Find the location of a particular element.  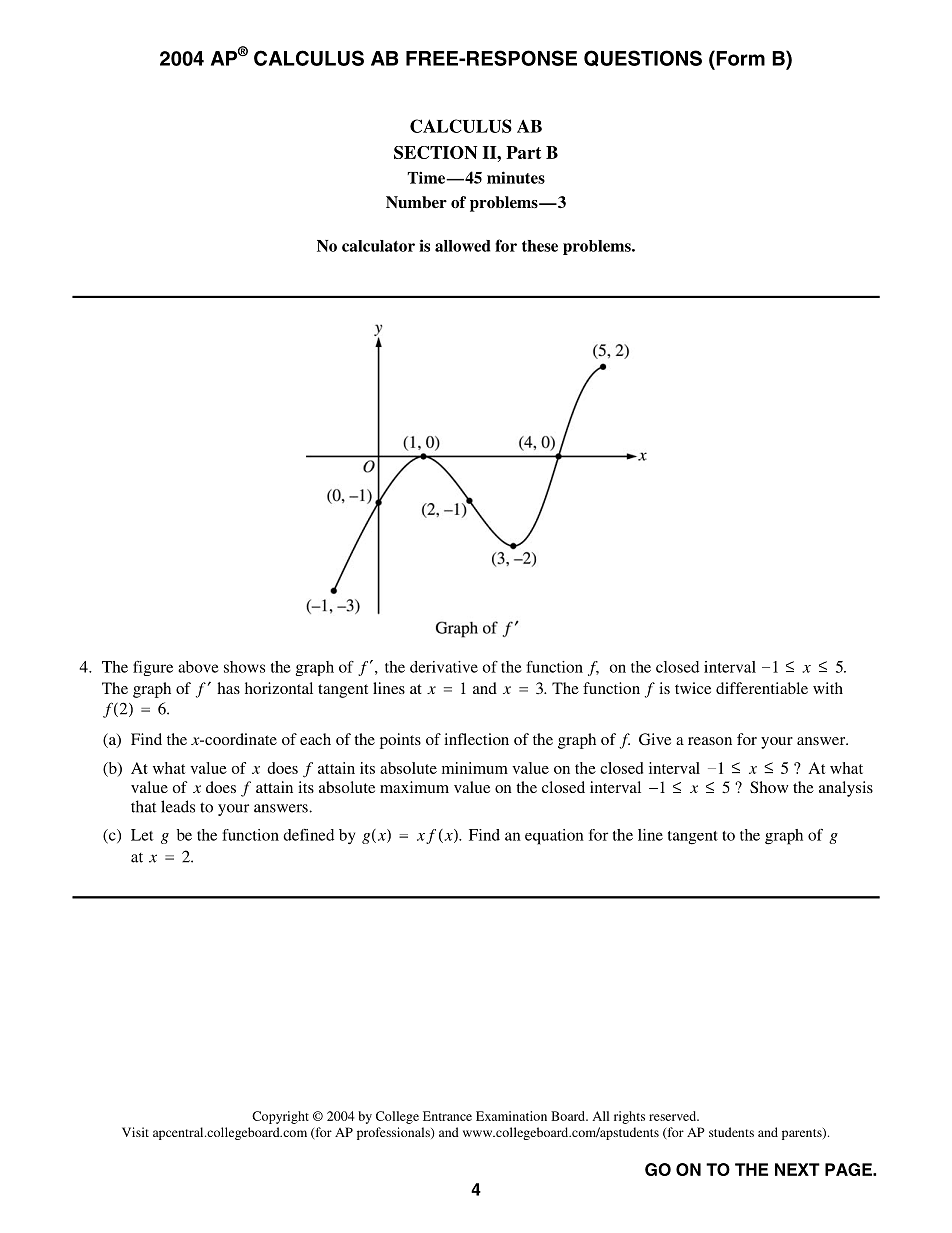

above is located at coordinates (198, 667).
